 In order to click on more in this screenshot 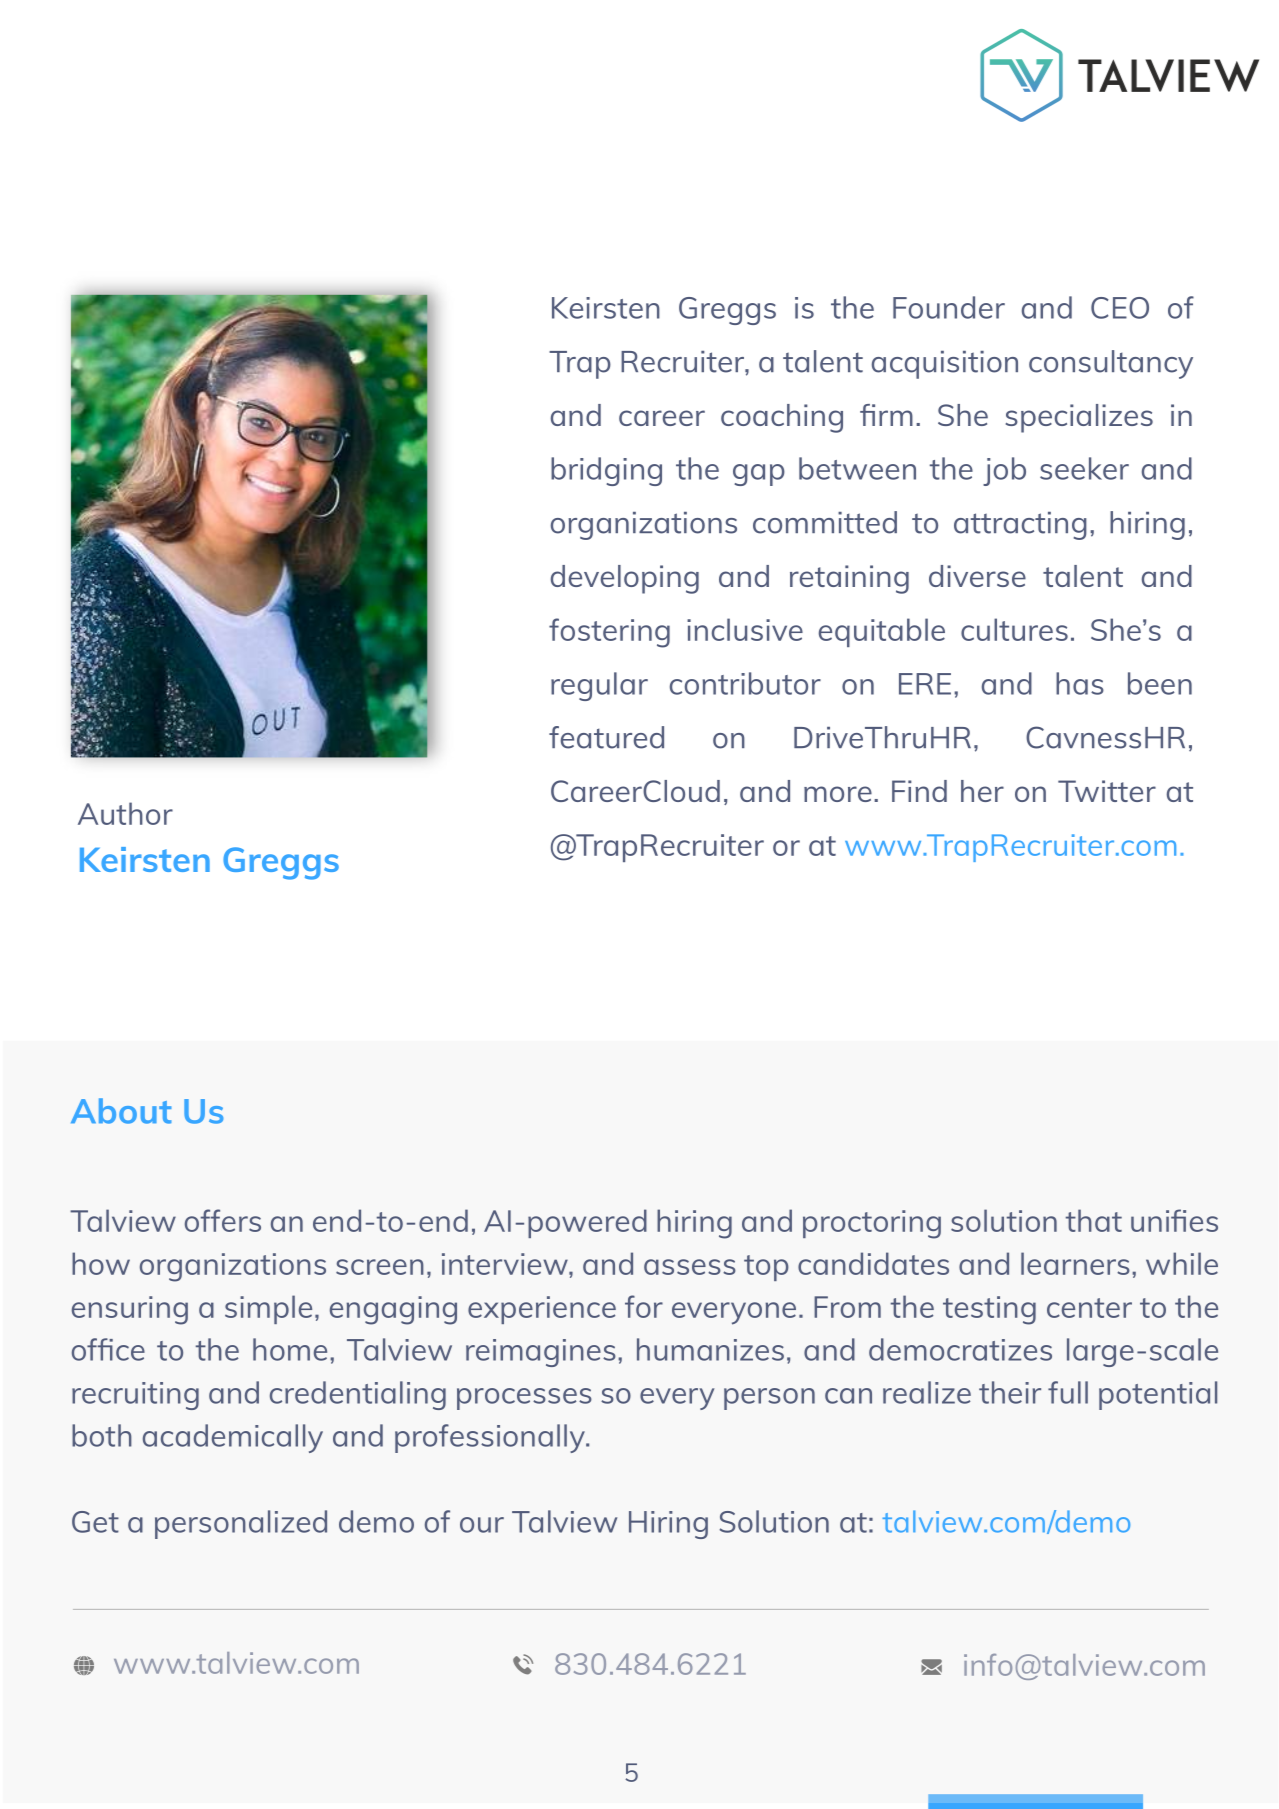, I will do `click(838, 794)`.
